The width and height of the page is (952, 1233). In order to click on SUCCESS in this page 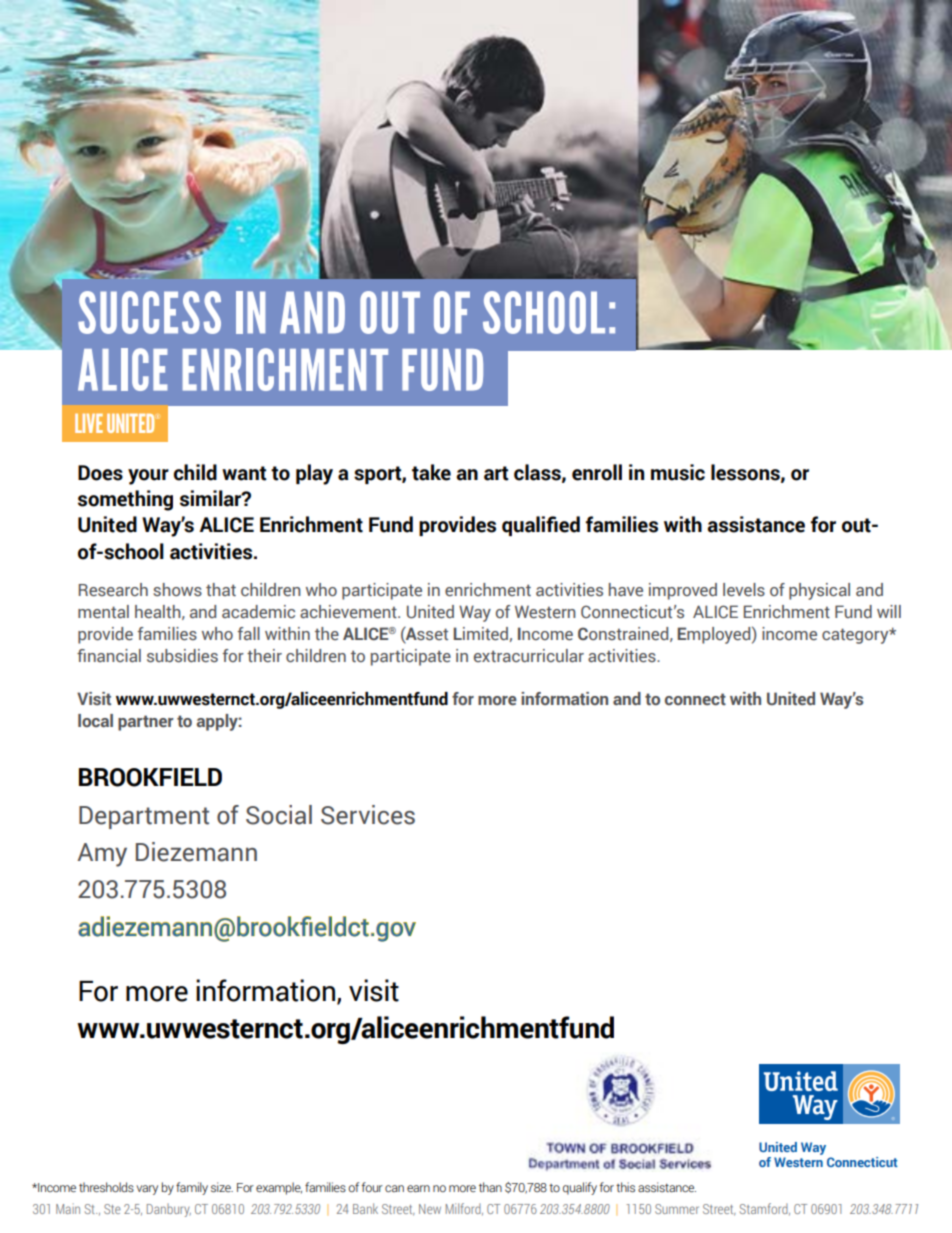, I will do `click(149, 312)`.
